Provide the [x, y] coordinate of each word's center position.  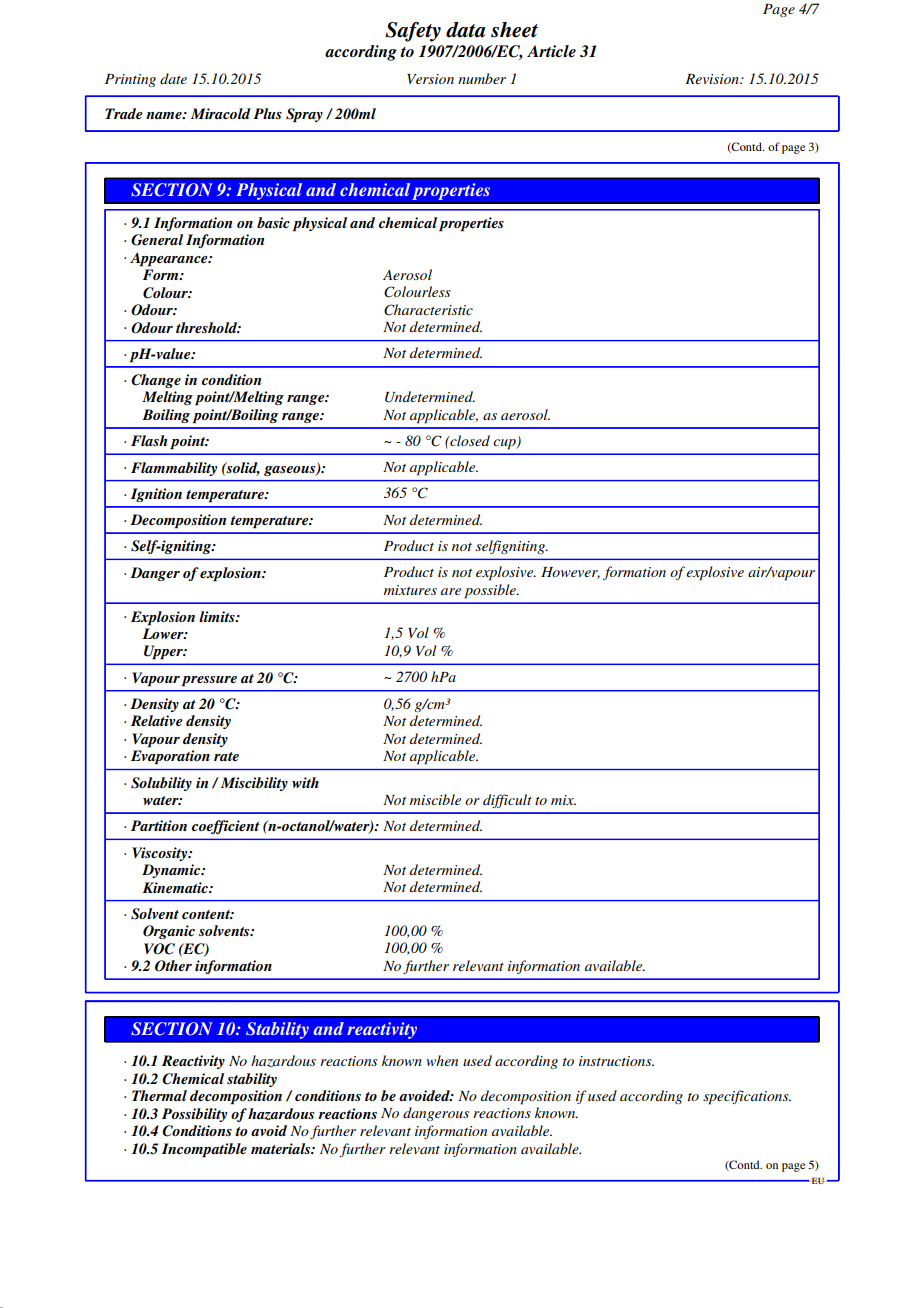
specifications [747, 1097]
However [570, 573]
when [442, 1060]
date [173, 78]
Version [430, 79]
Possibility [194, 1115]
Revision [713, 79]
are [451, 591]
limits [218, 616]
